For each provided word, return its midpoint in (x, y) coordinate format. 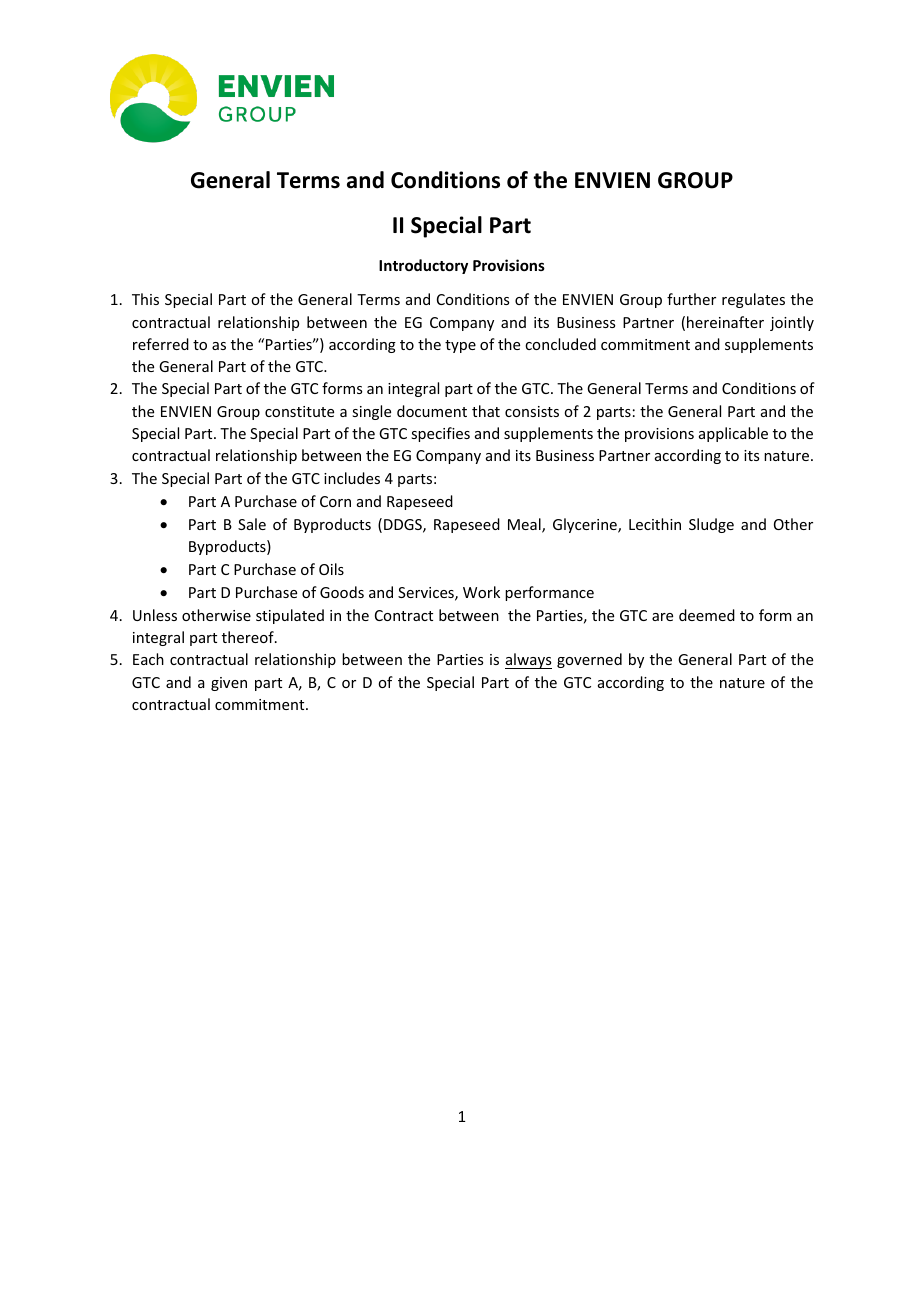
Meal (525, 525)
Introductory (423, 266)
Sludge (711, 525)
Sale (252, 524)
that (486, 411)
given (229, 684)
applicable (733, 434)
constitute (299, 411)
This (145, 299)
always (528, 661)
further (691, 299)
